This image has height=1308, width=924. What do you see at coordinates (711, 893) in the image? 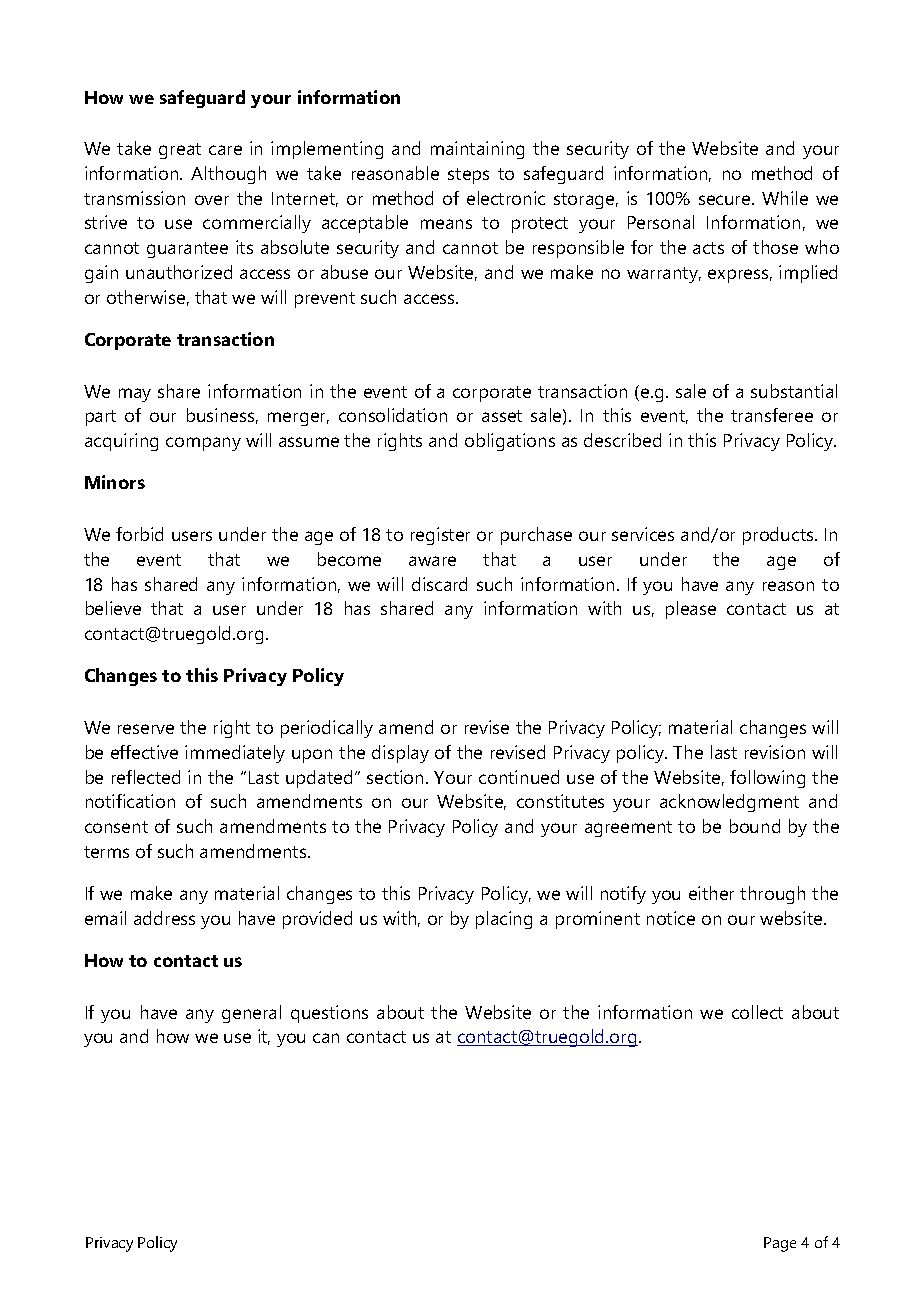
I see `either` at bounding box center [711, 893].
